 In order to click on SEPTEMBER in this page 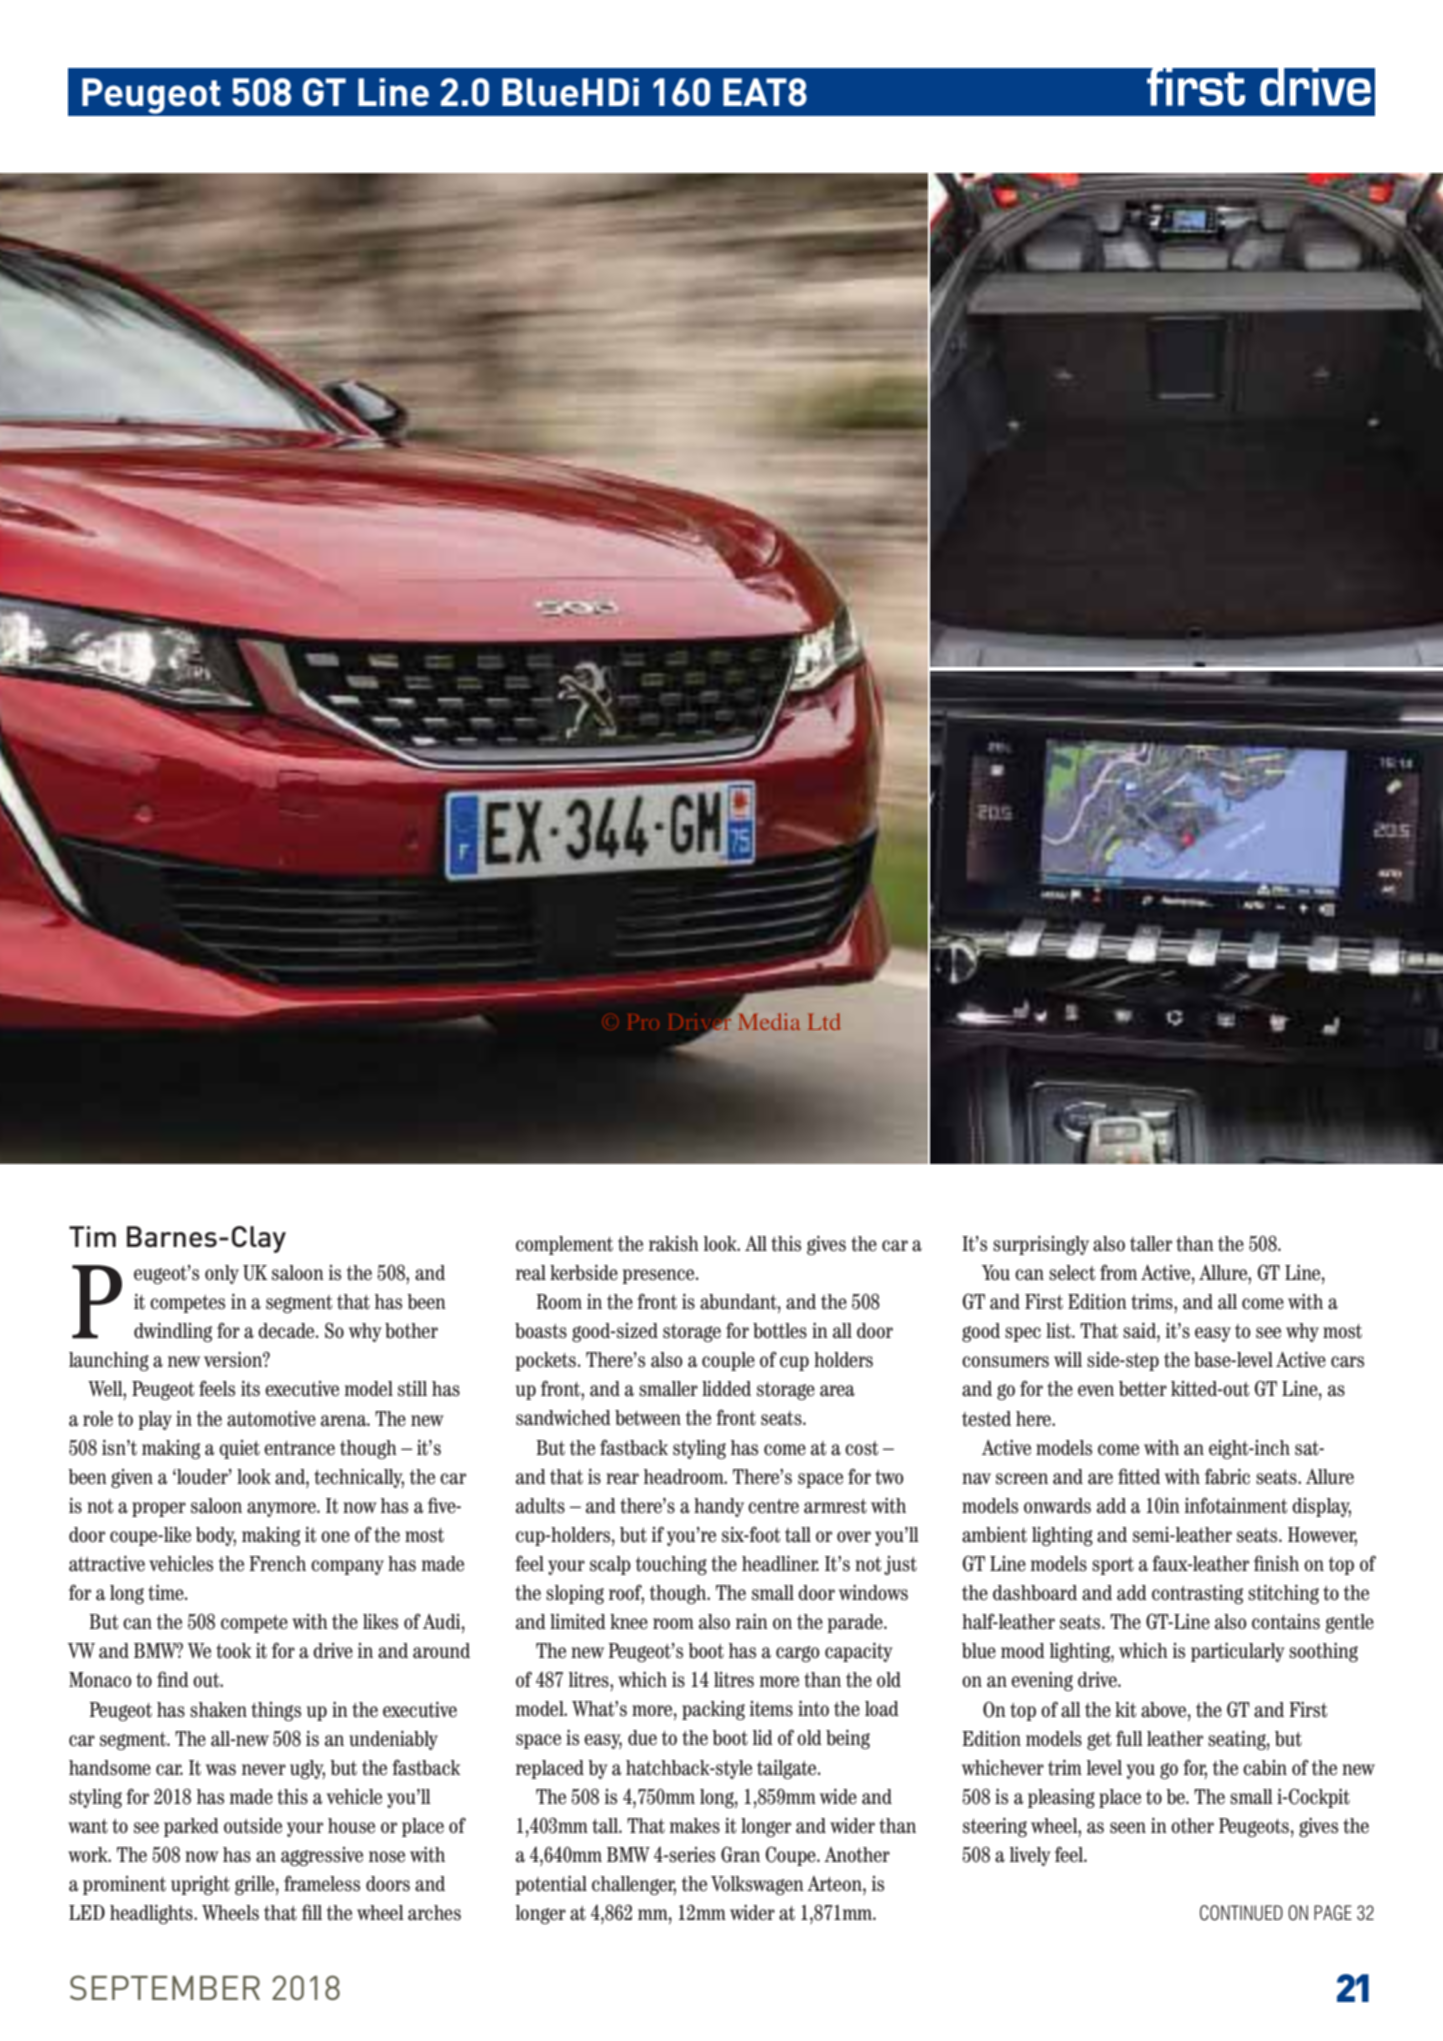, I will do `click(165, 1987)`.
